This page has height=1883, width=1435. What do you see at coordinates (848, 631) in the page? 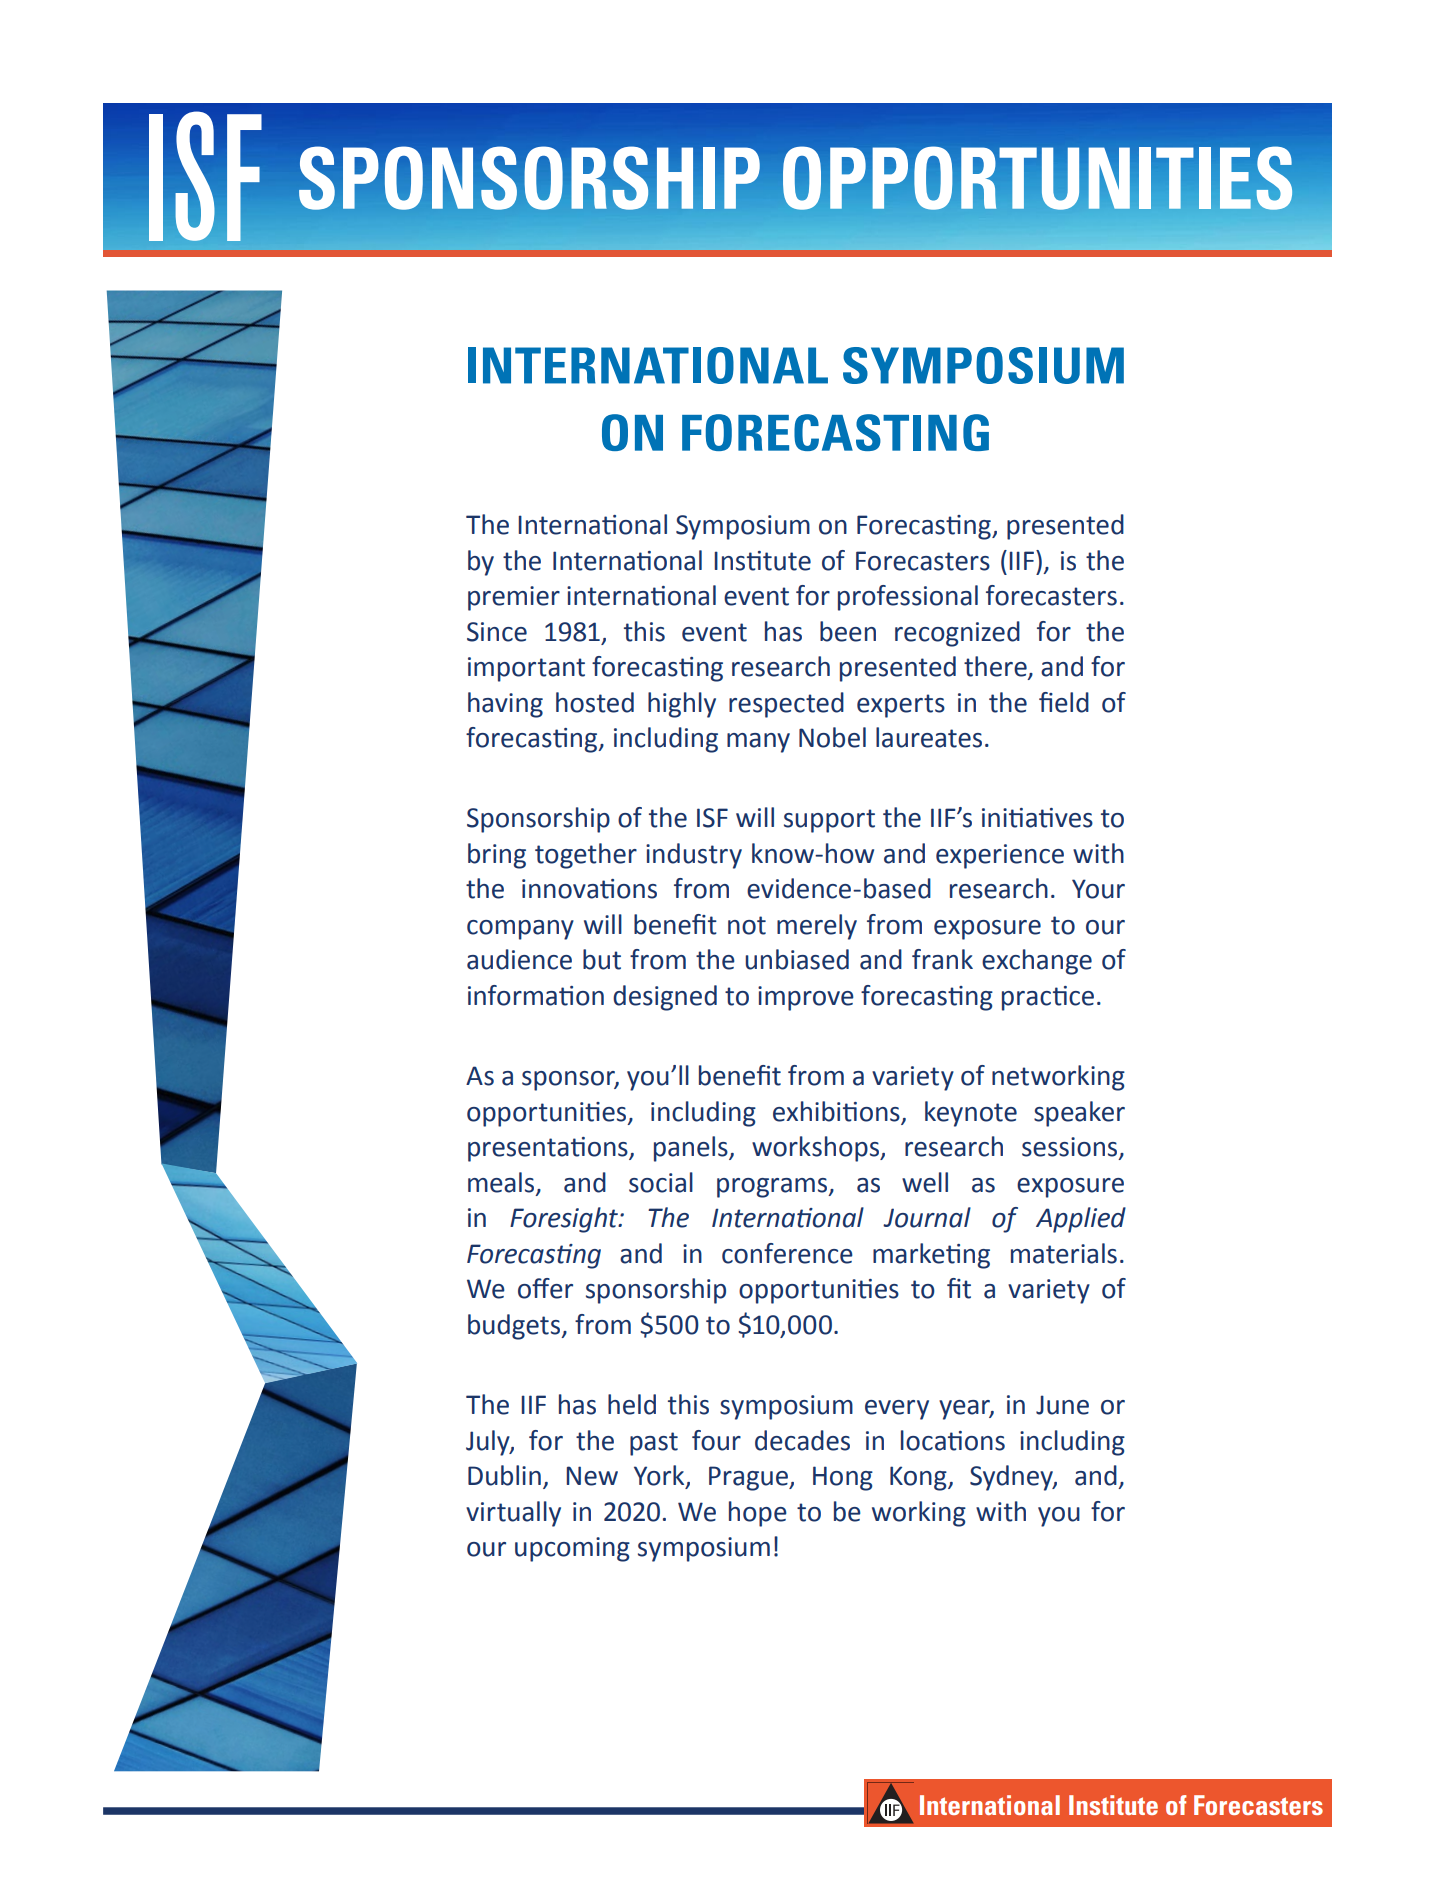
I see `been` at bounding box center [848, 631].
